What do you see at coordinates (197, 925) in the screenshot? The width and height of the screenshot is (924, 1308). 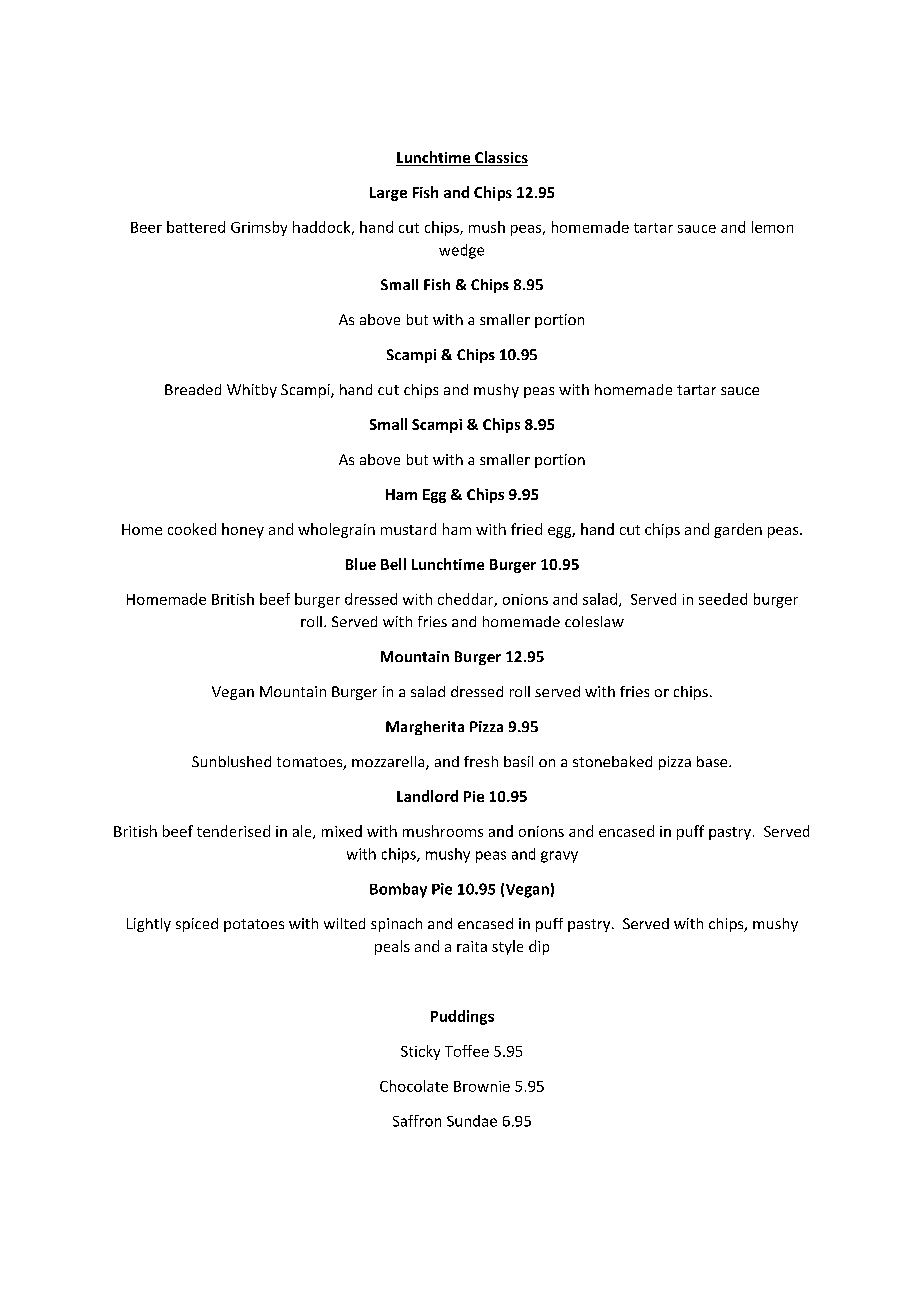 I see `spiced` at bounding box center [197, 925].
